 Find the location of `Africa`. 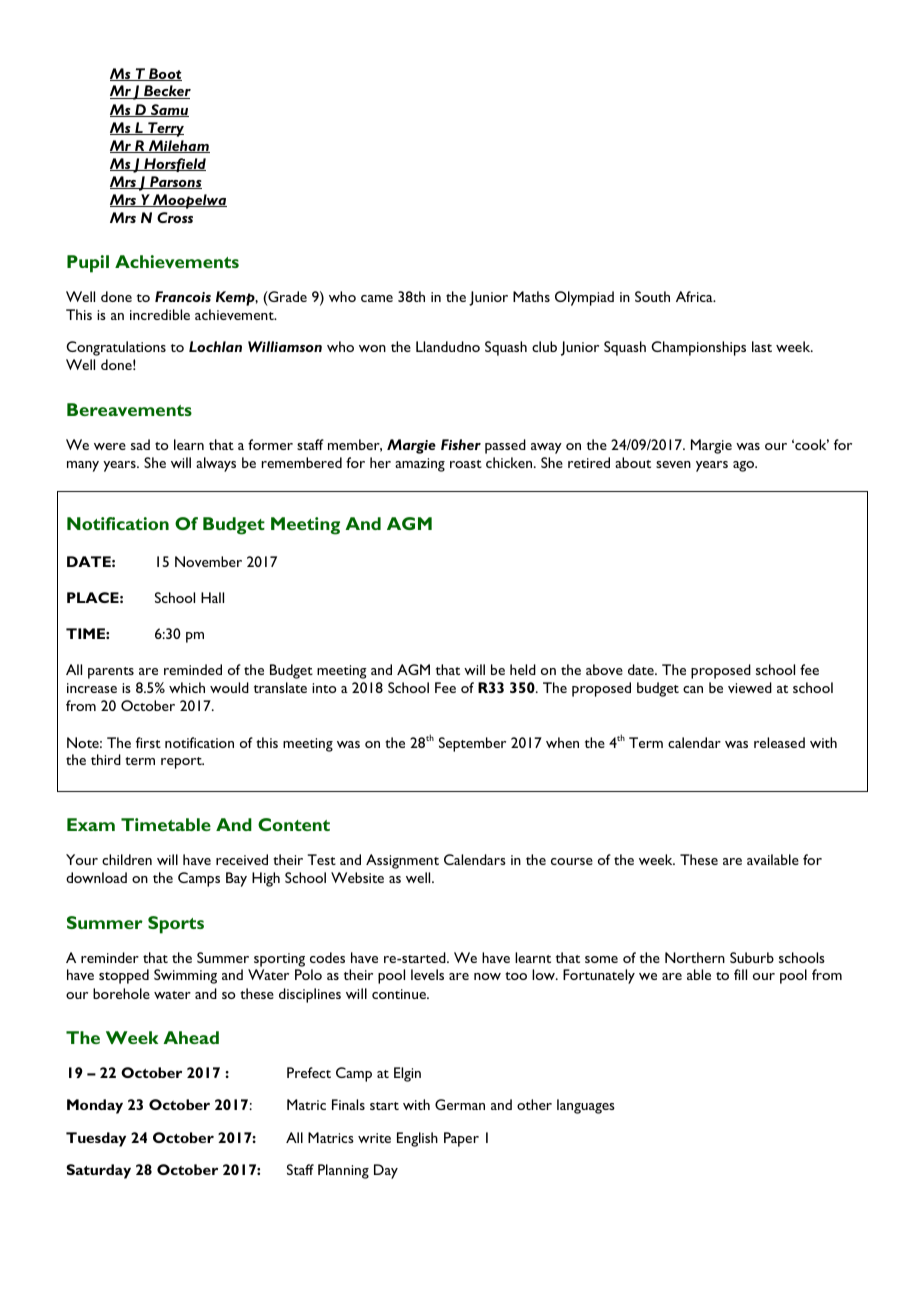

Africa is located at coordinates (695, 296).
